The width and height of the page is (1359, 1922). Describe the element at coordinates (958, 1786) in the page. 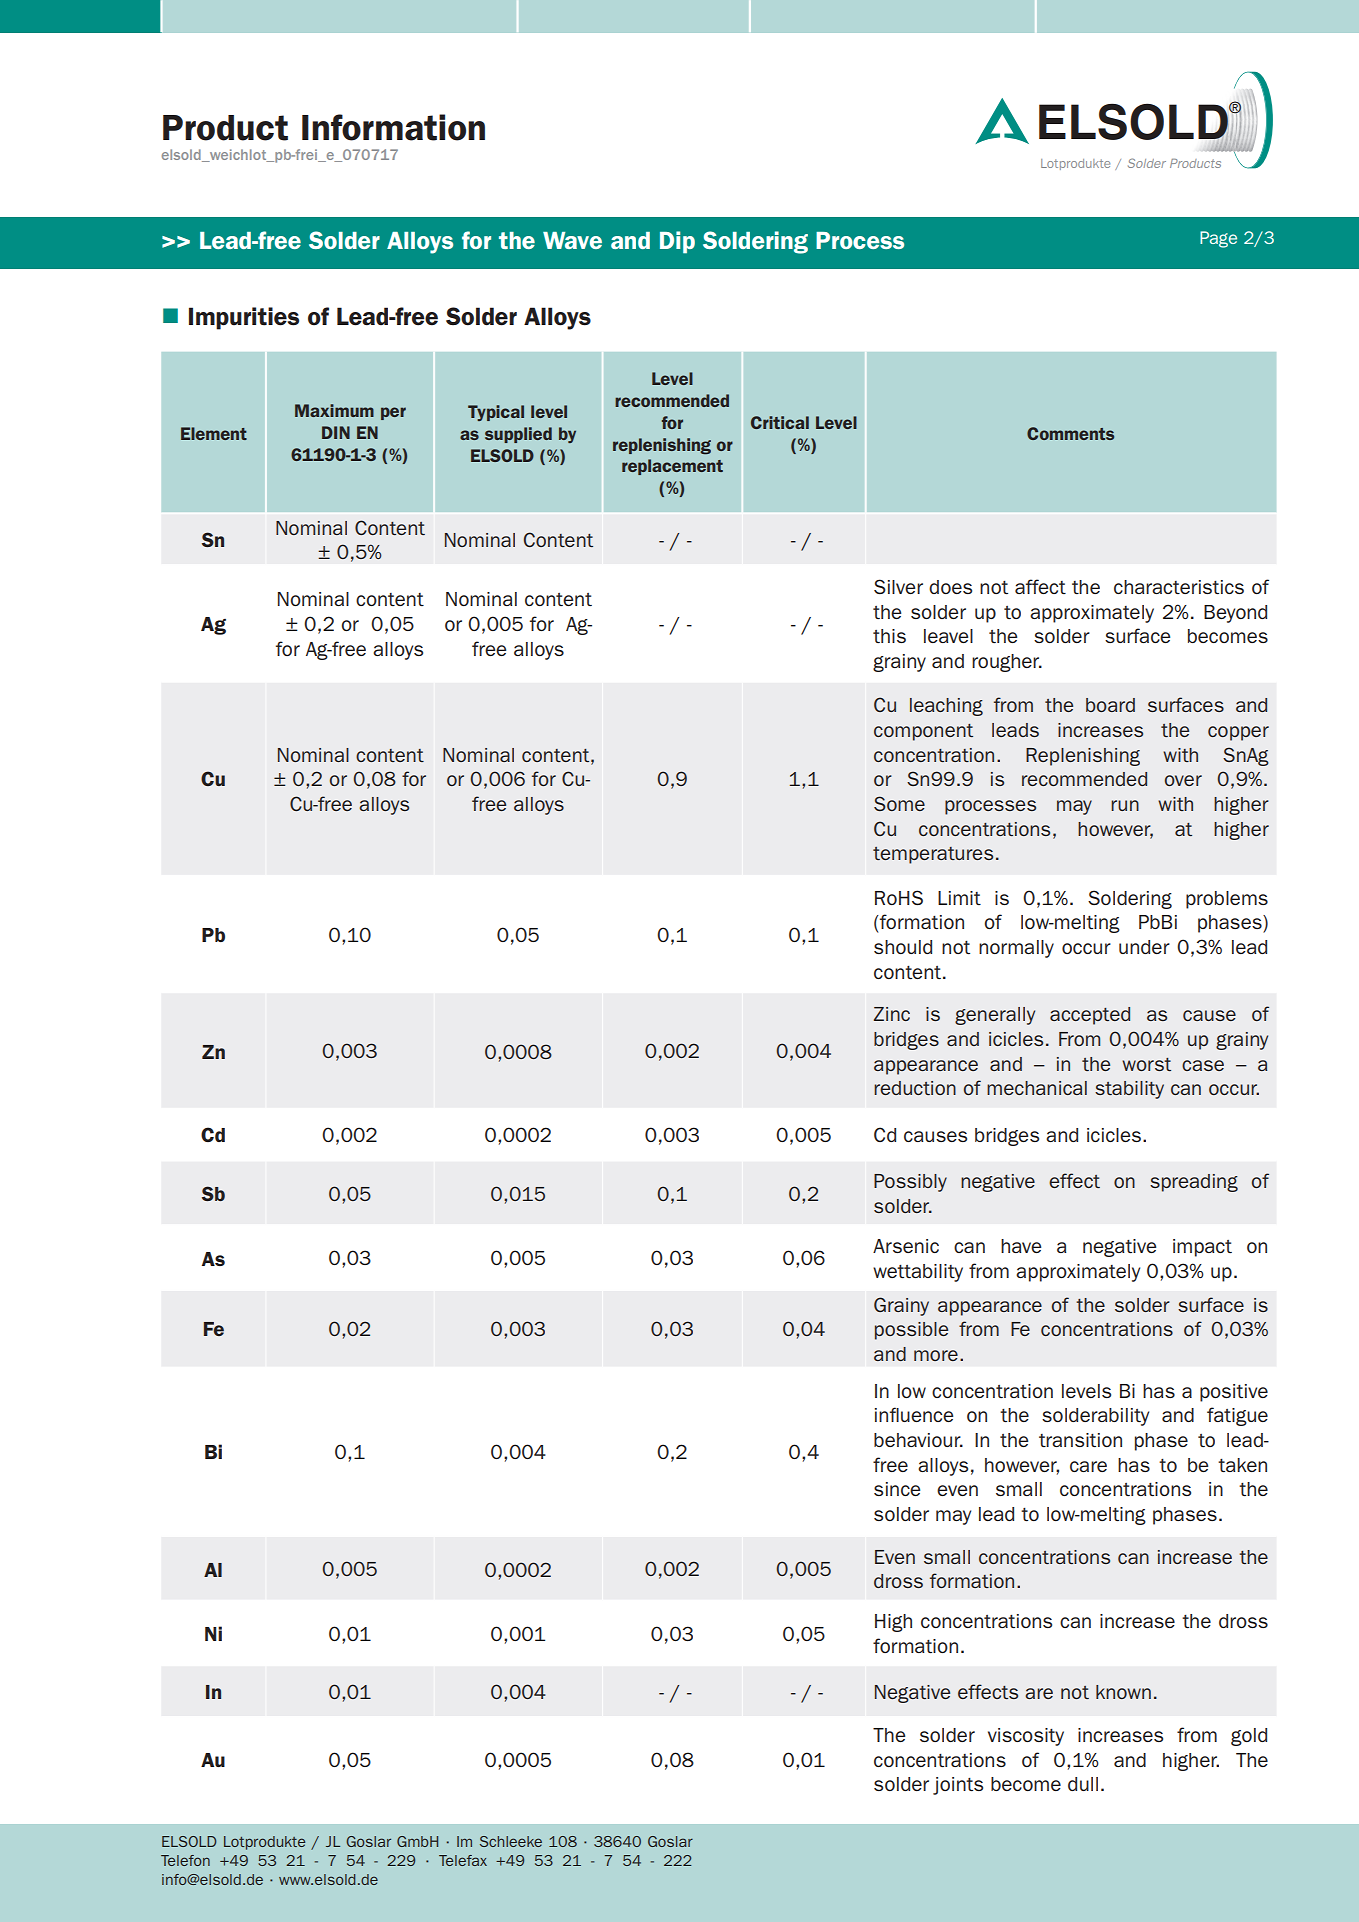

I see `joints` at that location.
